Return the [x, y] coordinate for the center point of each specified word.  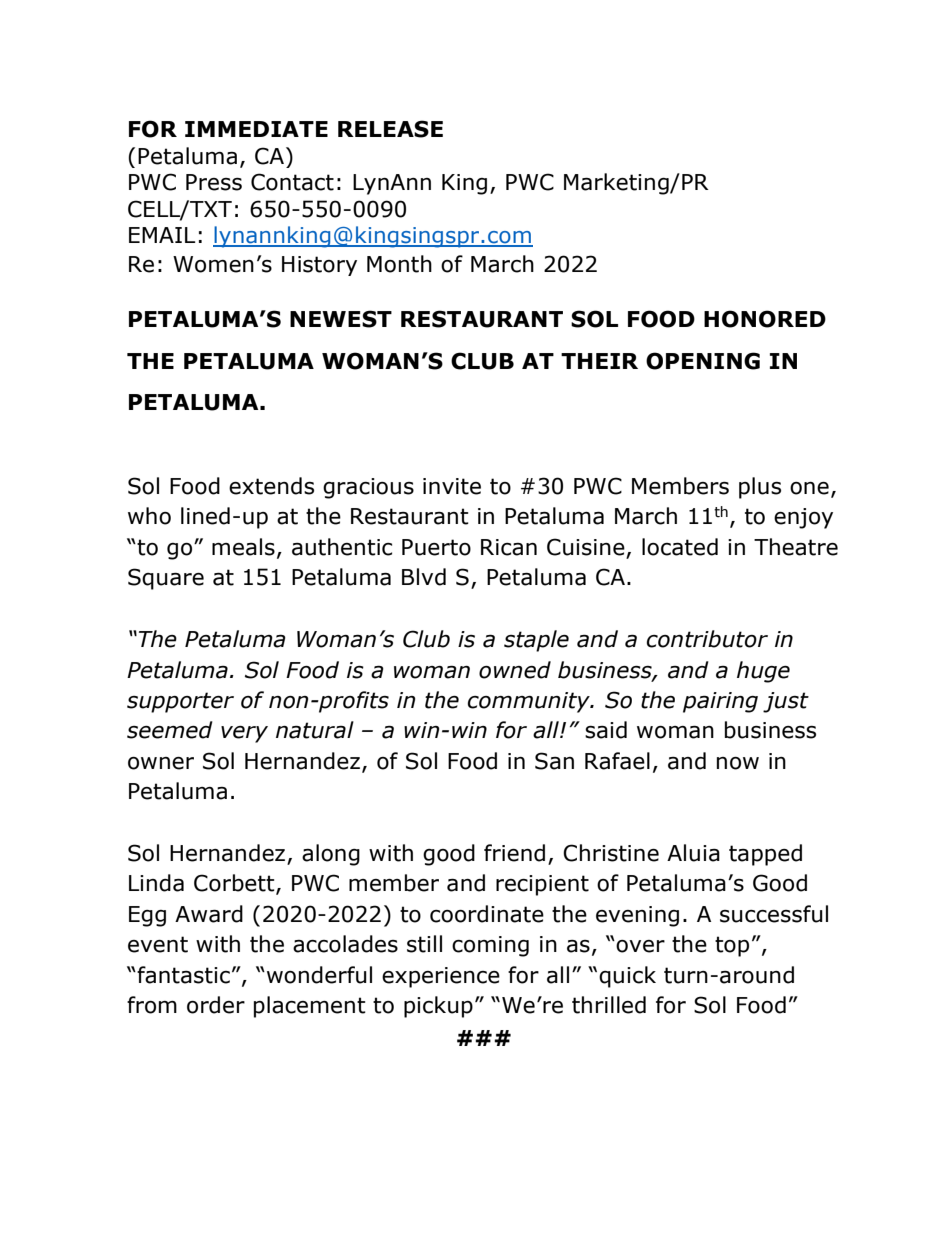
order [216, 1005]
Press [214, 182]
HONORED [765, 319]
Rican [509, 547]
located [680, 547]
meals [243, 547]
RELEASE [390, 129]
